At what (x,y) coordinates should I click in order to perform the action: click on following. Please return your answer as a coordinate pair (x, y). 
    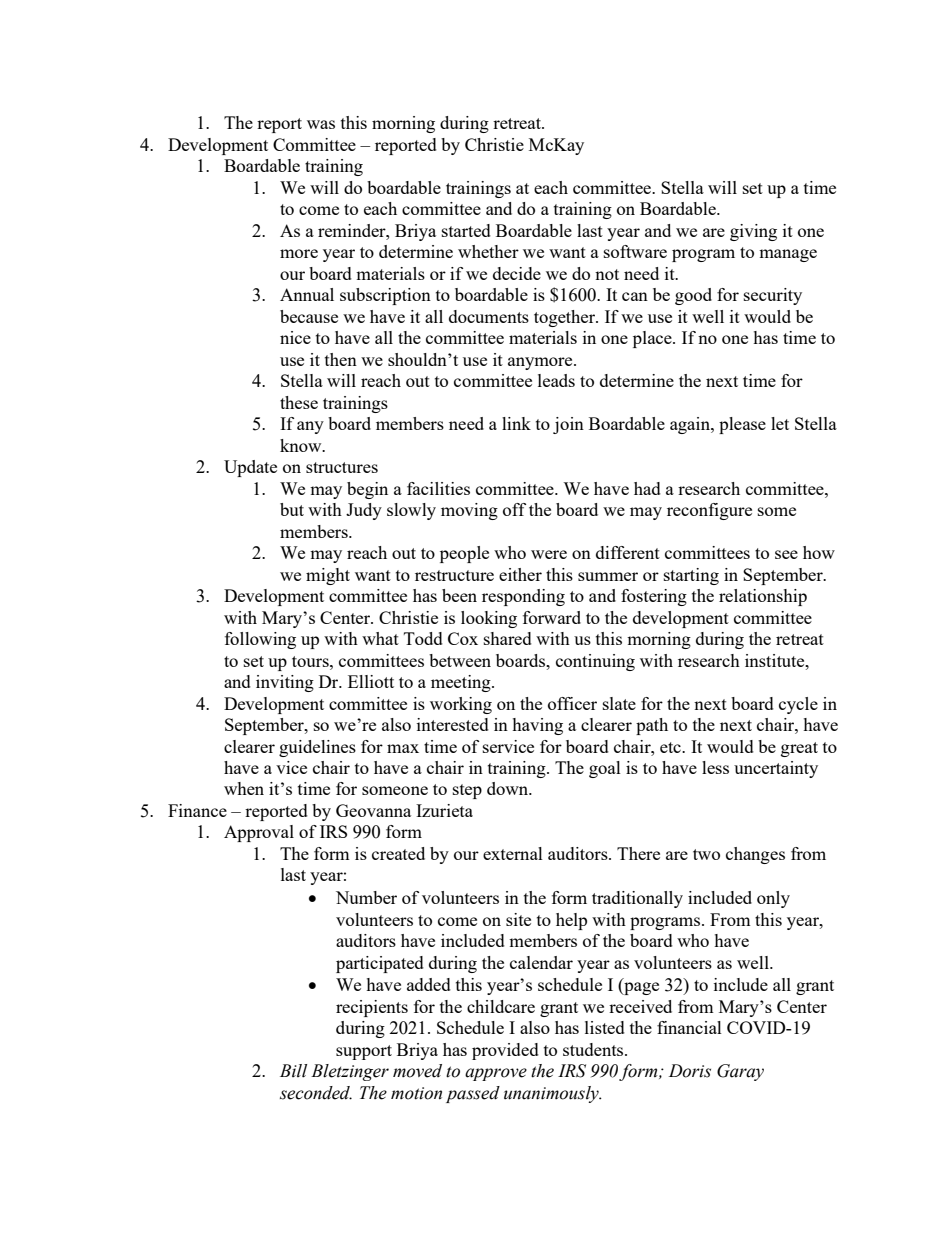
    Looking at the image, I should click on (260, 640).
